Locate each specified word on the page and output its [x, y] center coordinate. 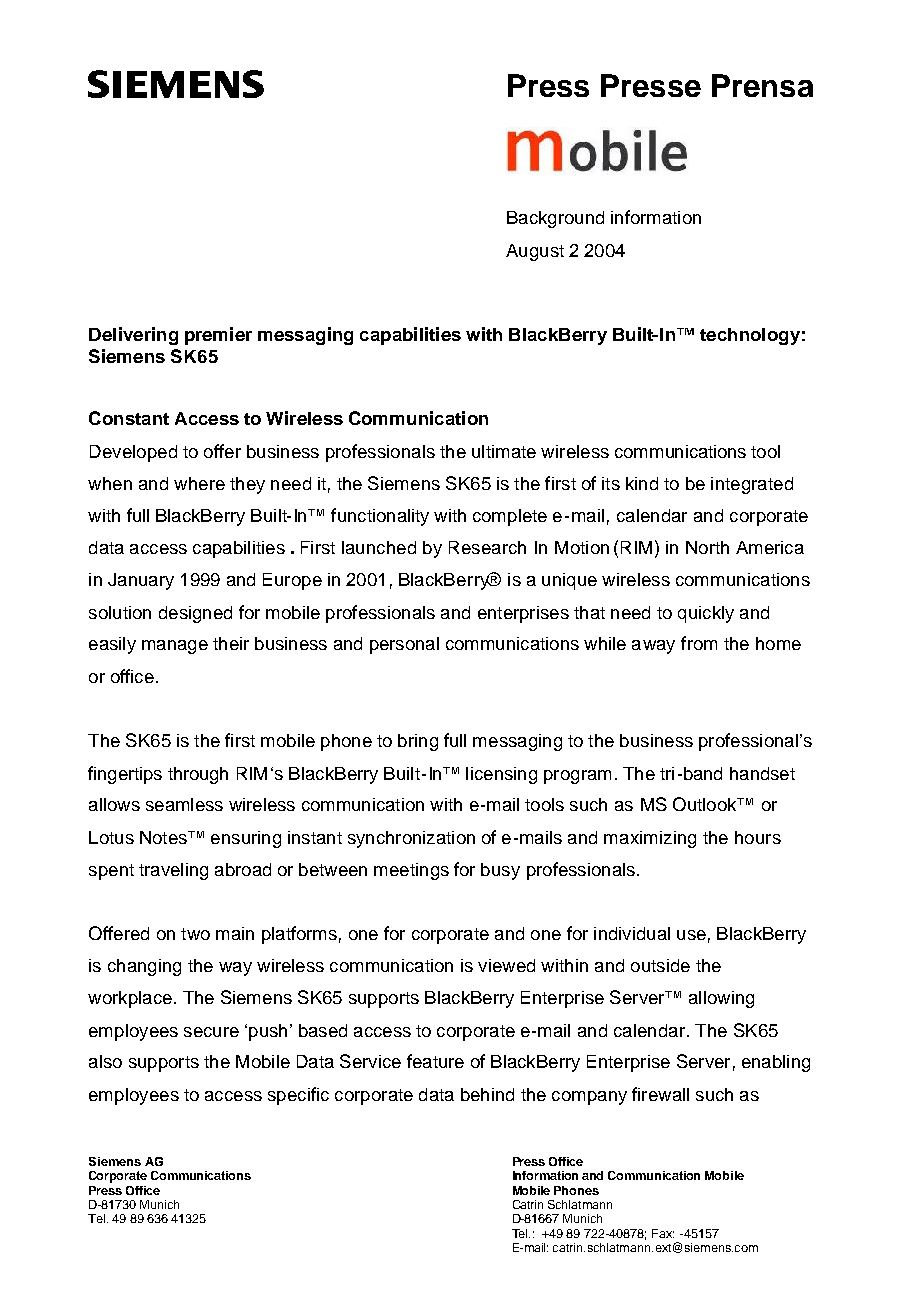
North [707, 547]
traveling [173, 871]
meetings [411, 871]
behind [487, 1094]
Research [487, 547]
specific [298, 1096]
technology [750, 336]
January [141, 581]
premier [218, 336]
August [535, 252]
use [691, 935]
